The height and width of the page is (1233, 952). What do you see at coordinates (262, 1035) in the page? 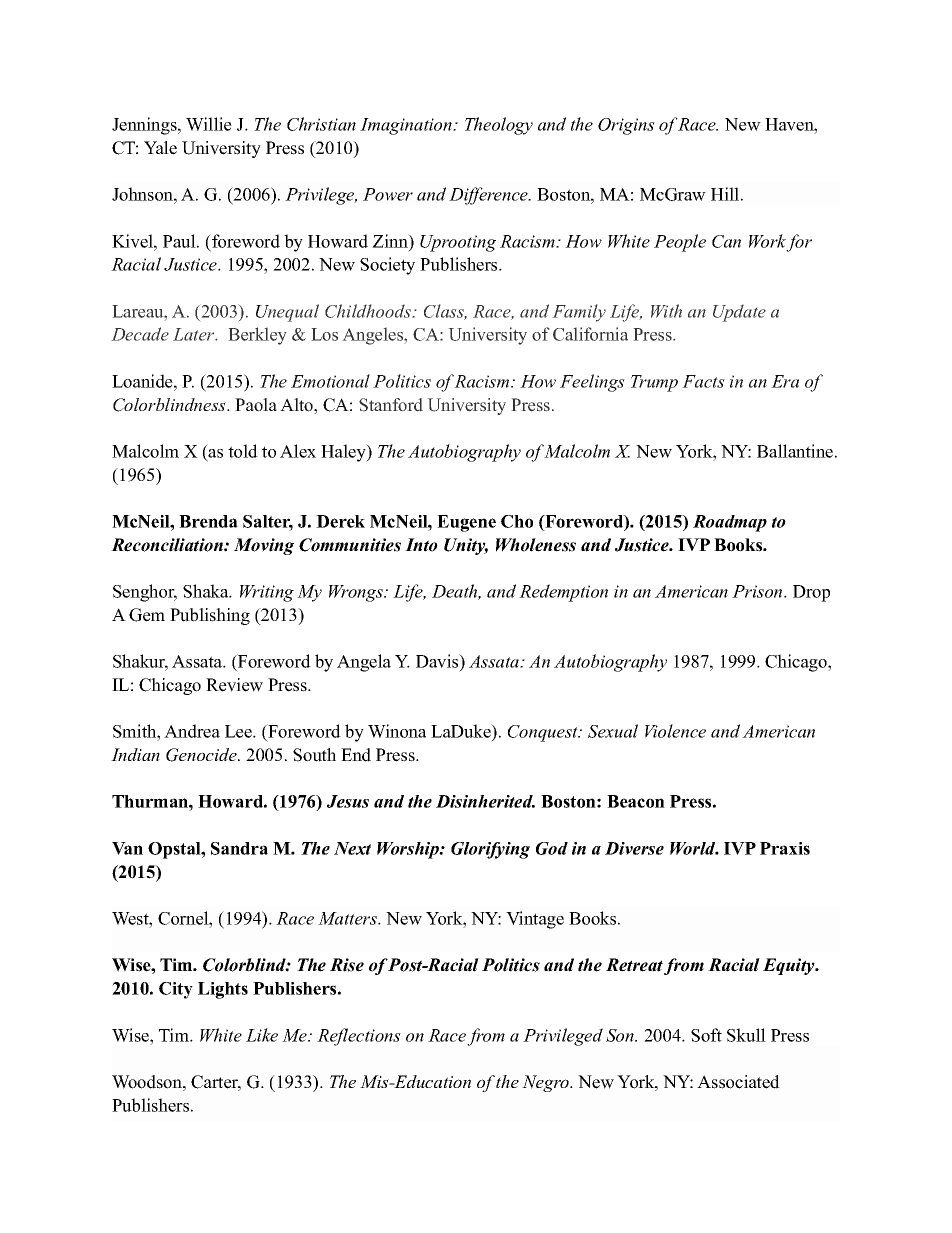
I see `Like` at bounding box center [262, 1035].
